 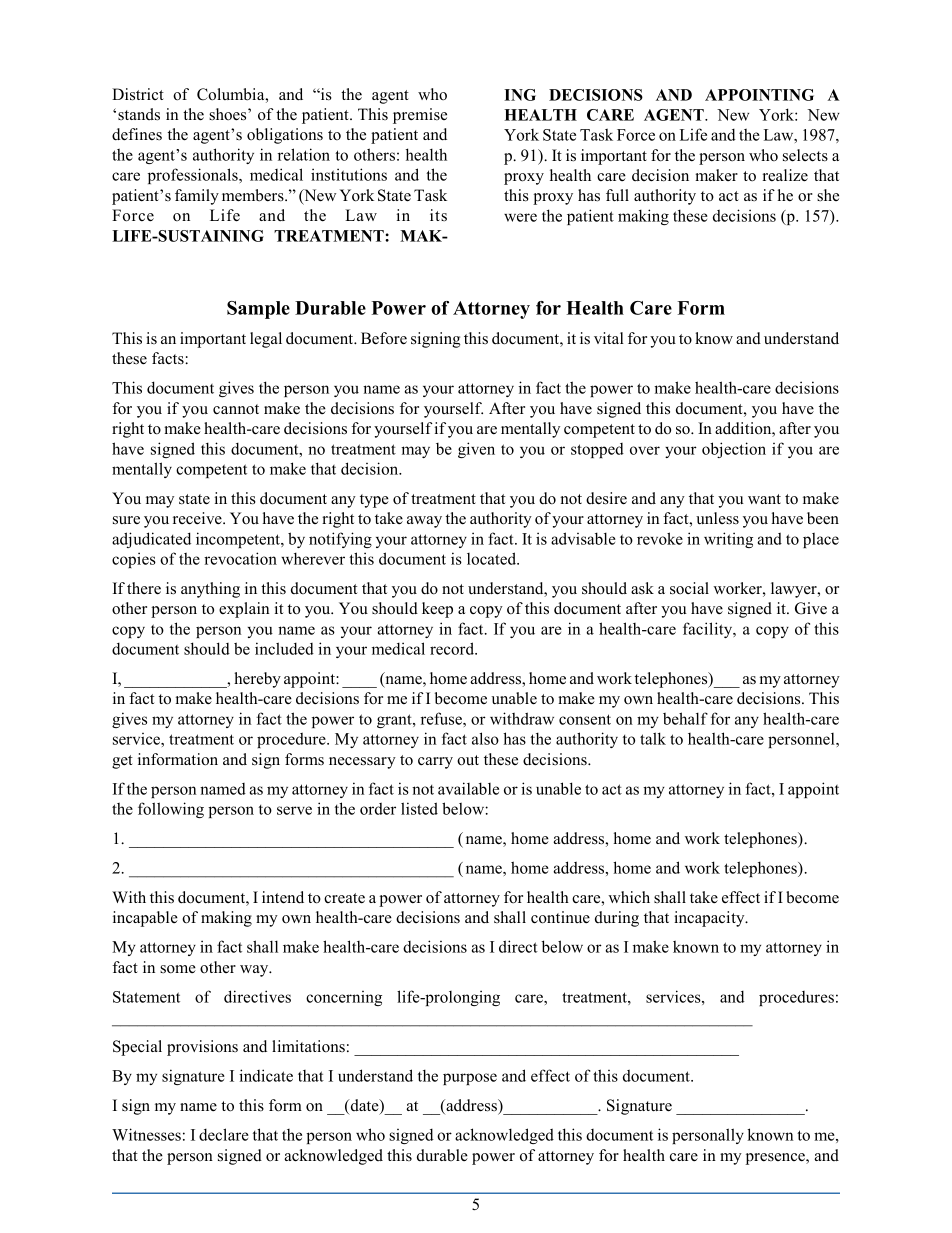 I want to click on premise, so click(x=420, y=116).
